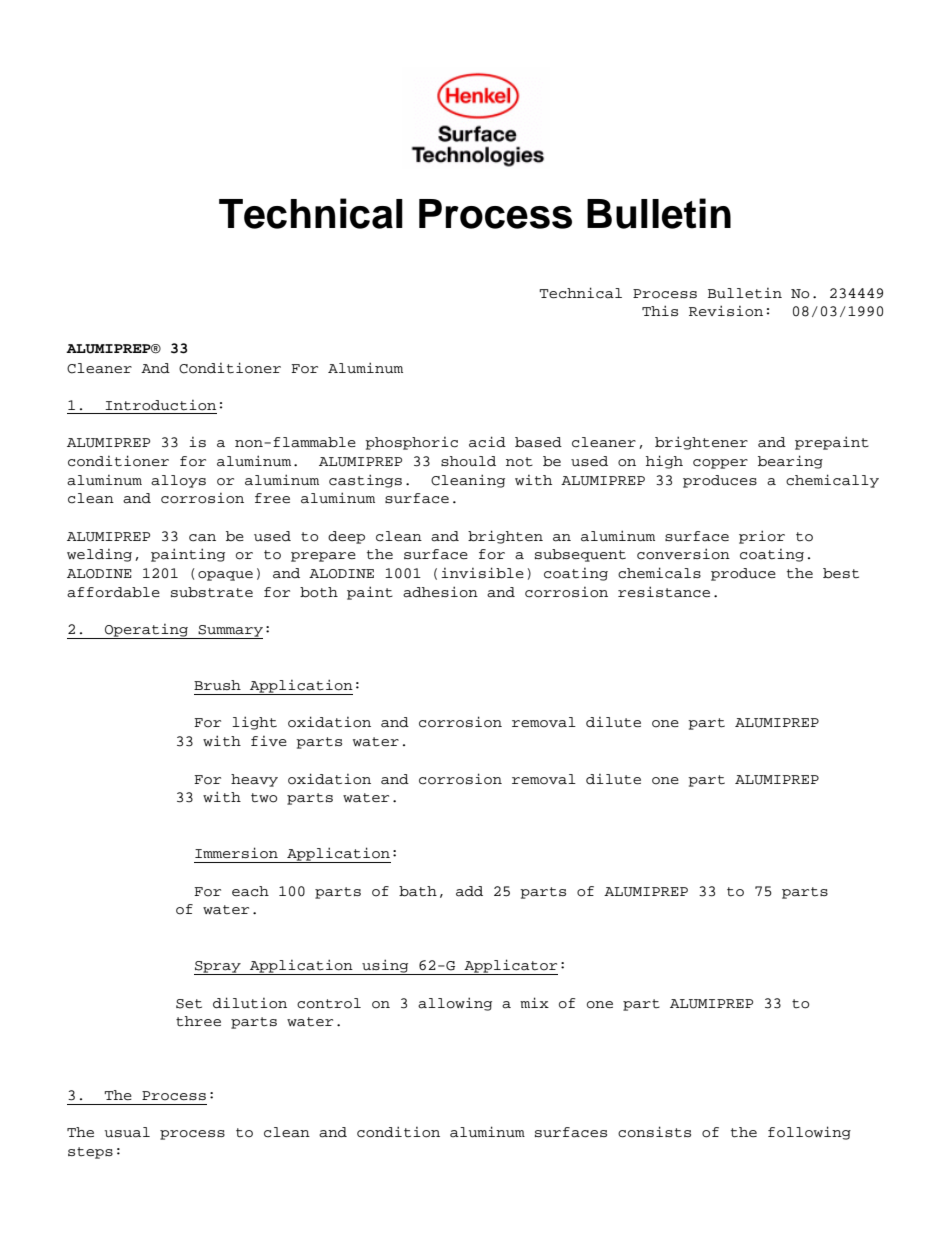  Describe the element at coordinates (534, 1002) in the document. I see `mix` at that location.
